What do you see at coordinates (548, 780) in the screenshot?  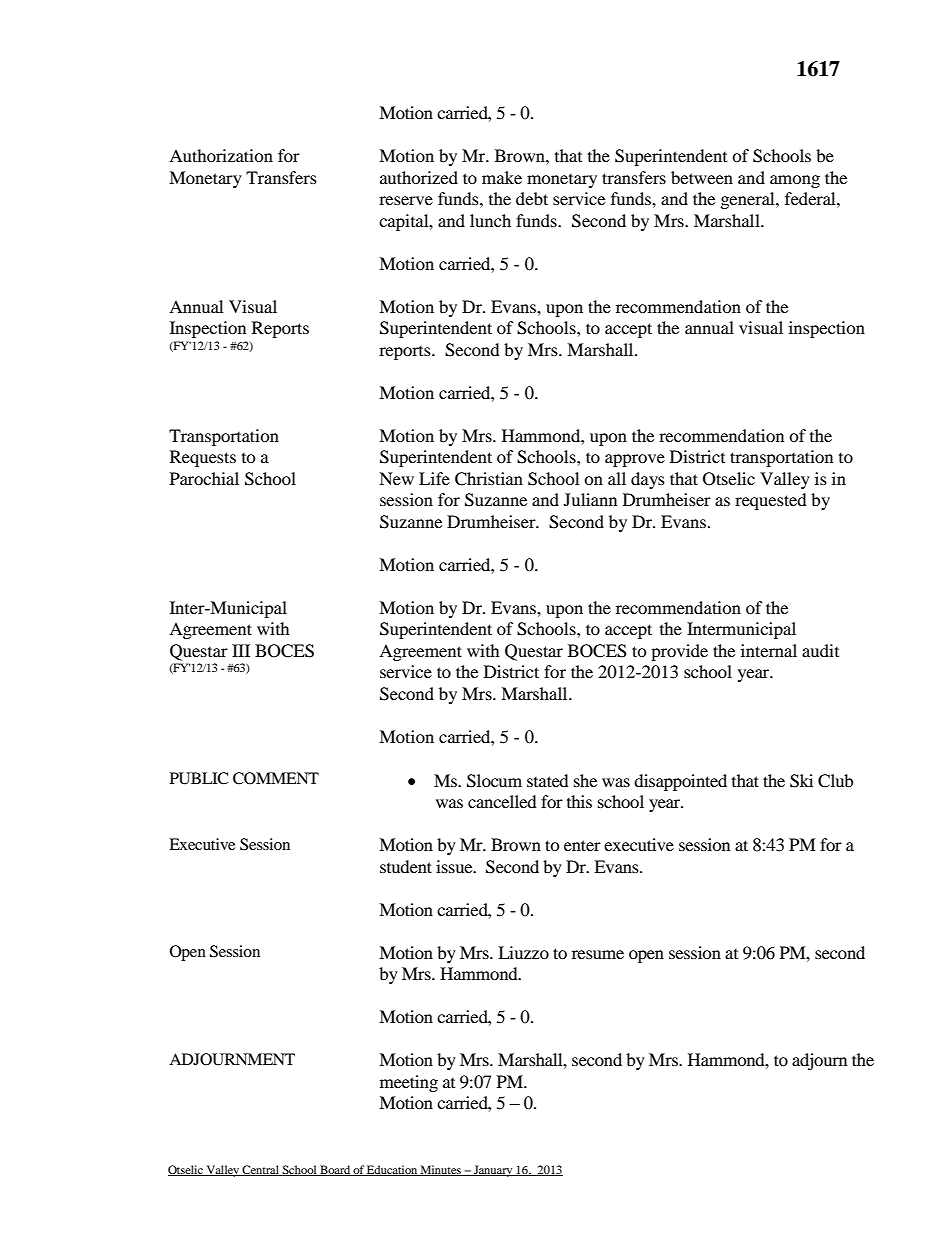 I see `stated` at bounding box center [548, 780].
